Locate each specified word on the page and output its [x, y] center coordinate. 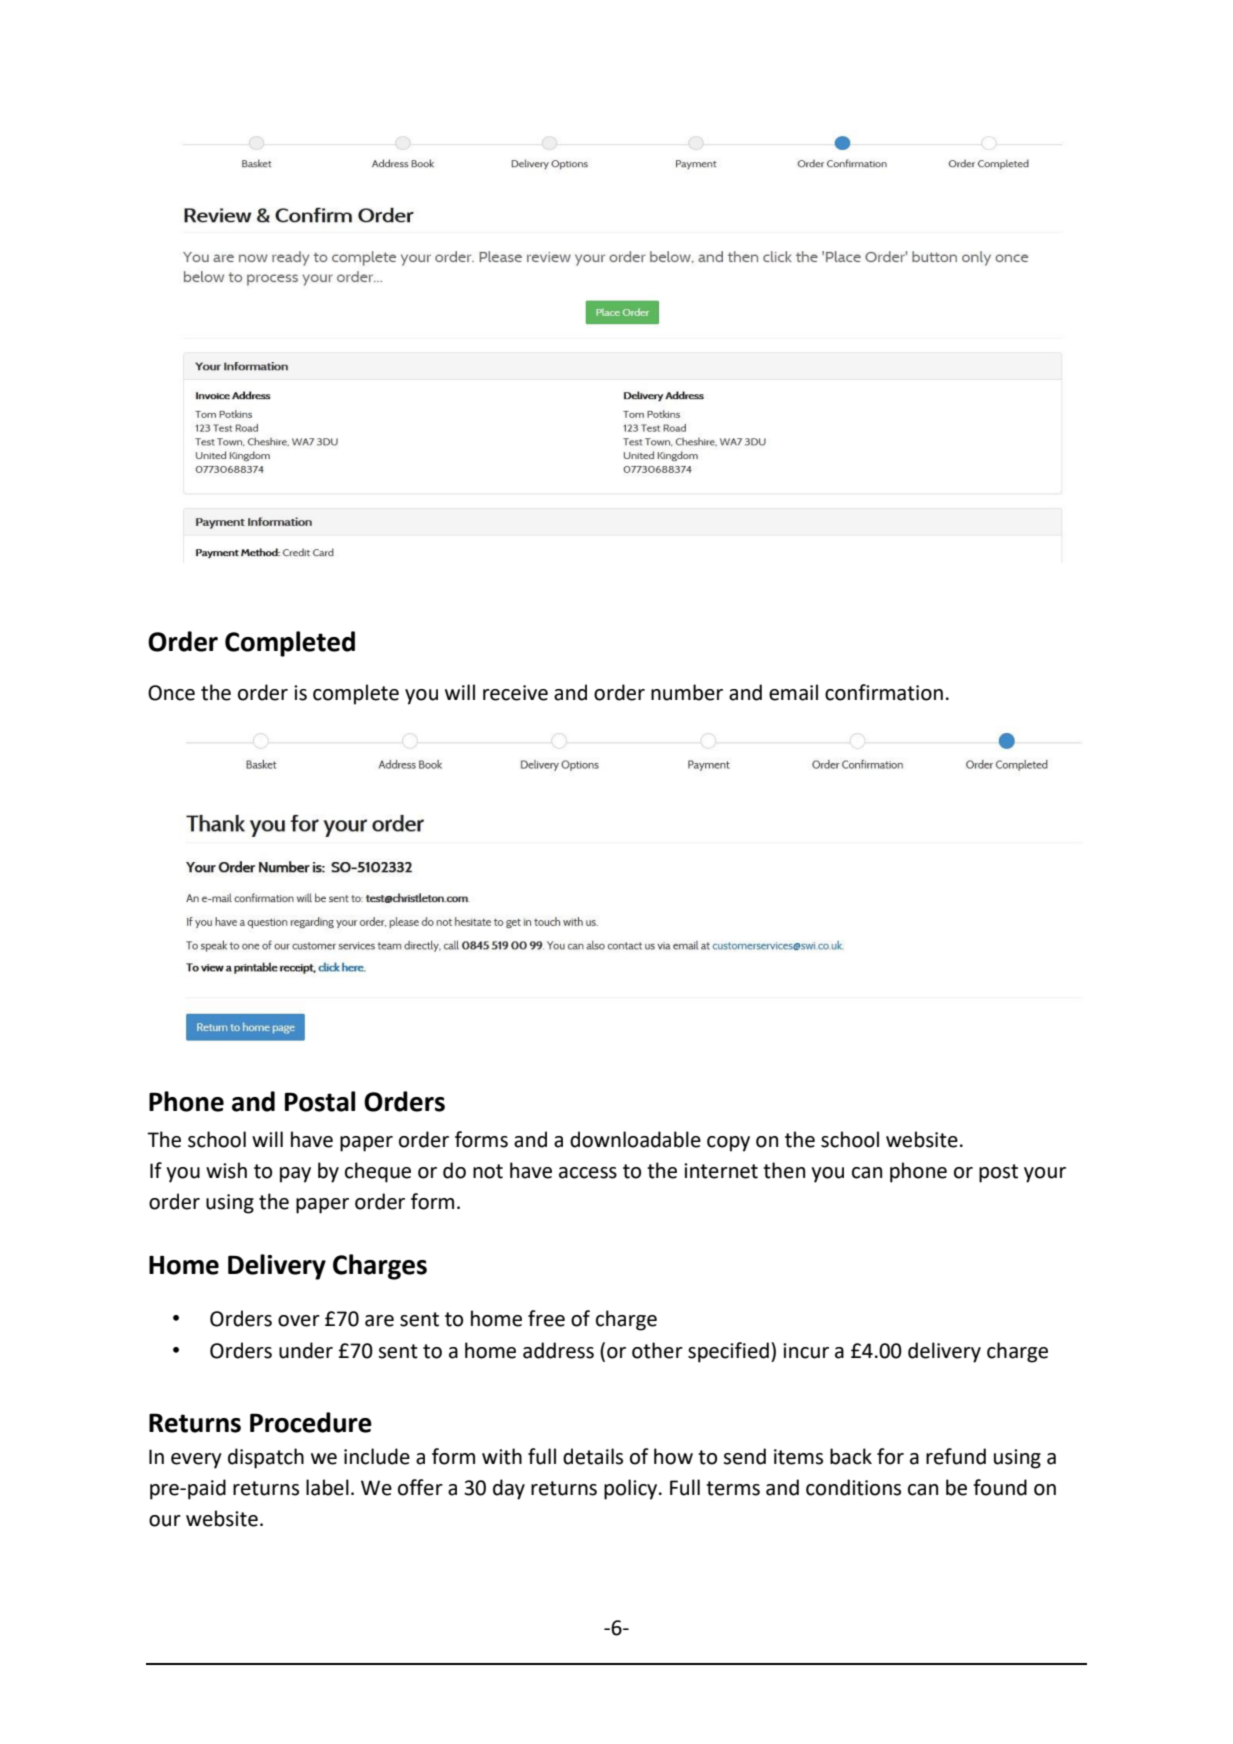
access [588, 1173]
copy [728, 1144]
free [546, 1318]
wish [226, 1170]
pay [295, 1175]
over [299, 1321]
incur [806, 1351]
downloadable [635, 1139]
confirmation [884, 692]
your [1045, 1175]
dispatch [266, 1458]
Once [171, 693]
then [784, 1170]
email [793, 692]
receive [515, 693]
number [687, 692]
